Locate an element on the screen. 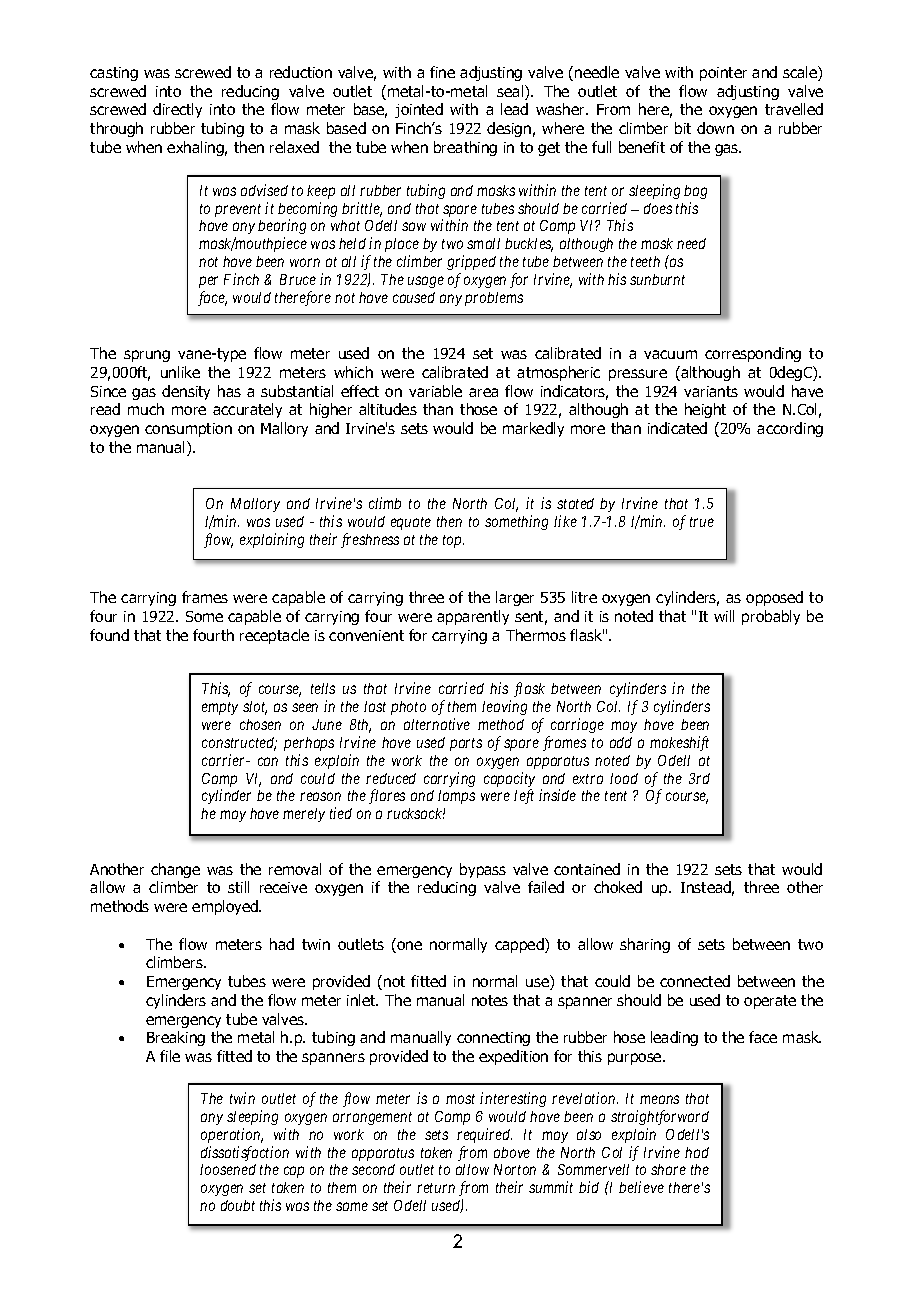 This screenshot has height=1308, width=924. employed is located at coordinates (226, 907).
